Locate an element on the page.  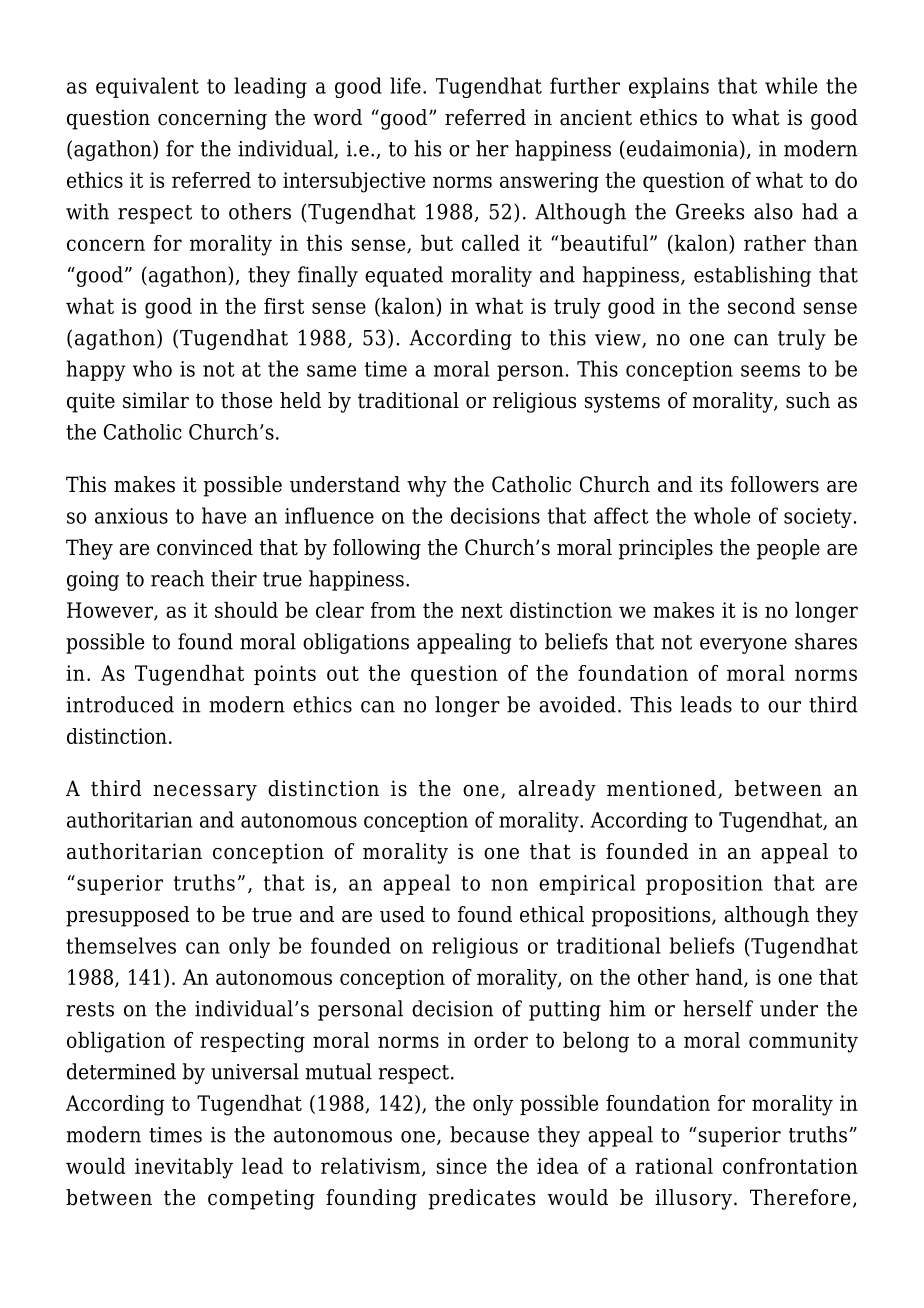
hand is located at coordinates (720, 978).
